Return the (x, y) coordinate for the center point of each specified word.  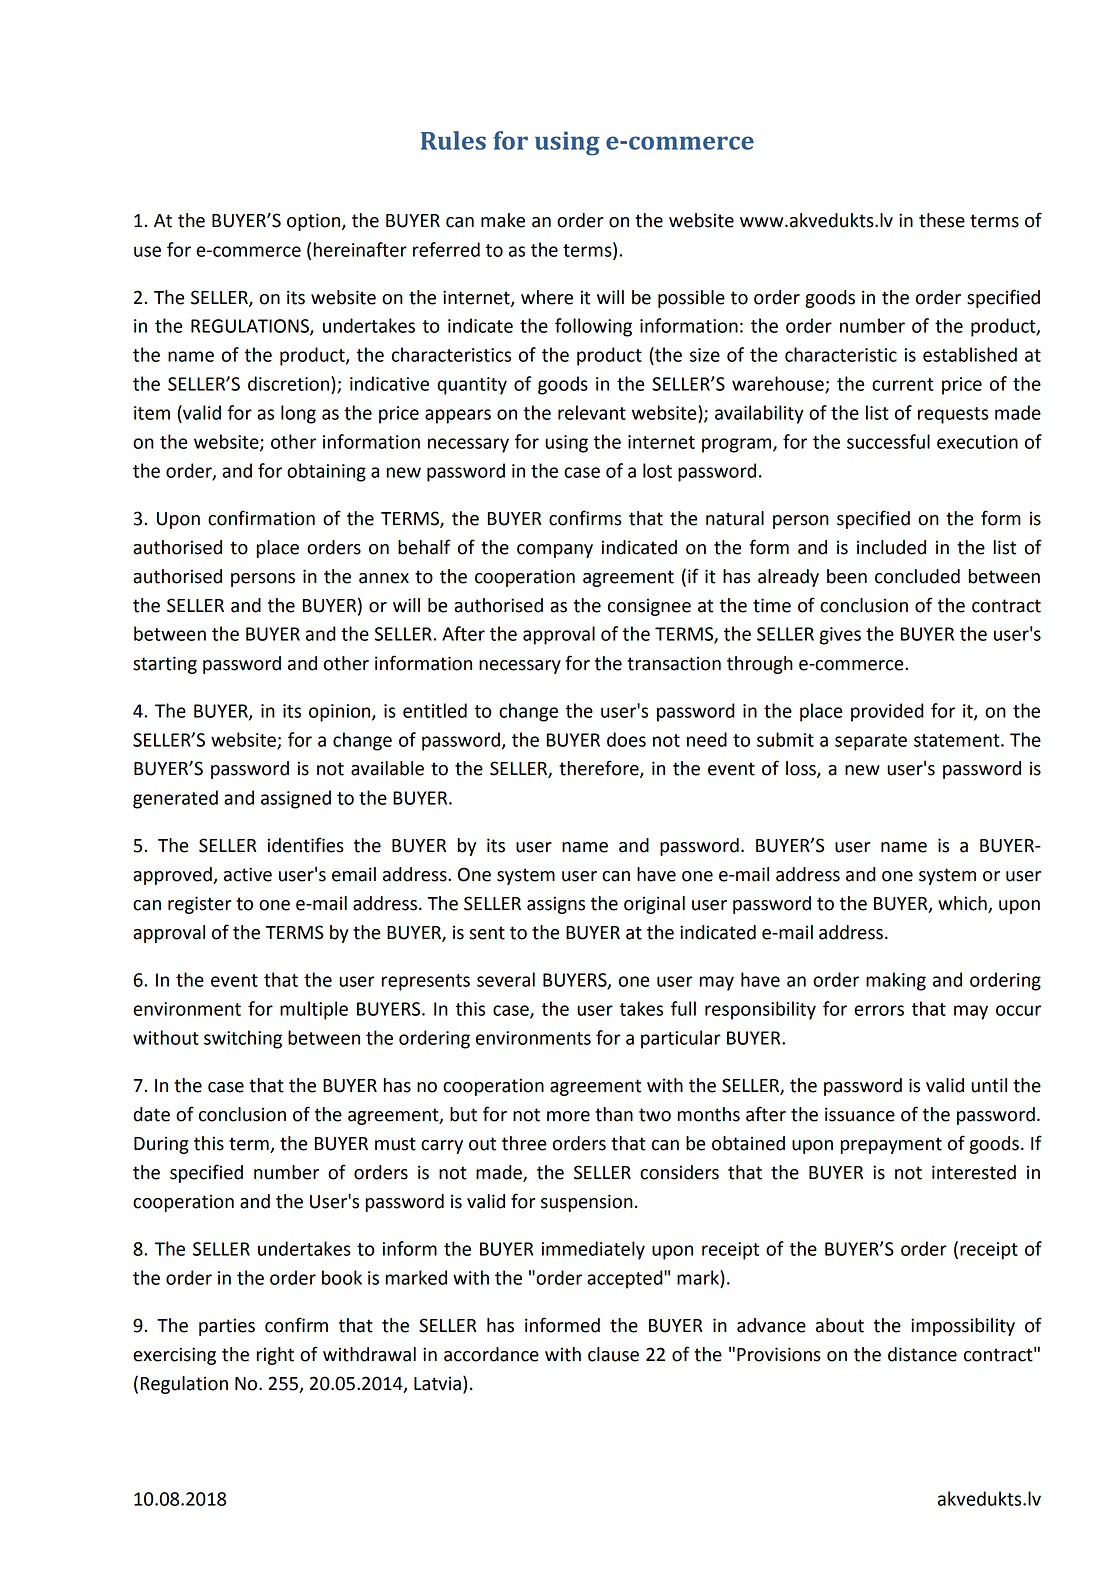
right (275, 1356)
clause (613, 1354)
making (896, 981)
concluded (917, 576)
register (200, 905)
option (315, 222)
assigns (556, 905)
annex (384, 578)
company (555, 551)
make (503, 220)
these (942, 220)
